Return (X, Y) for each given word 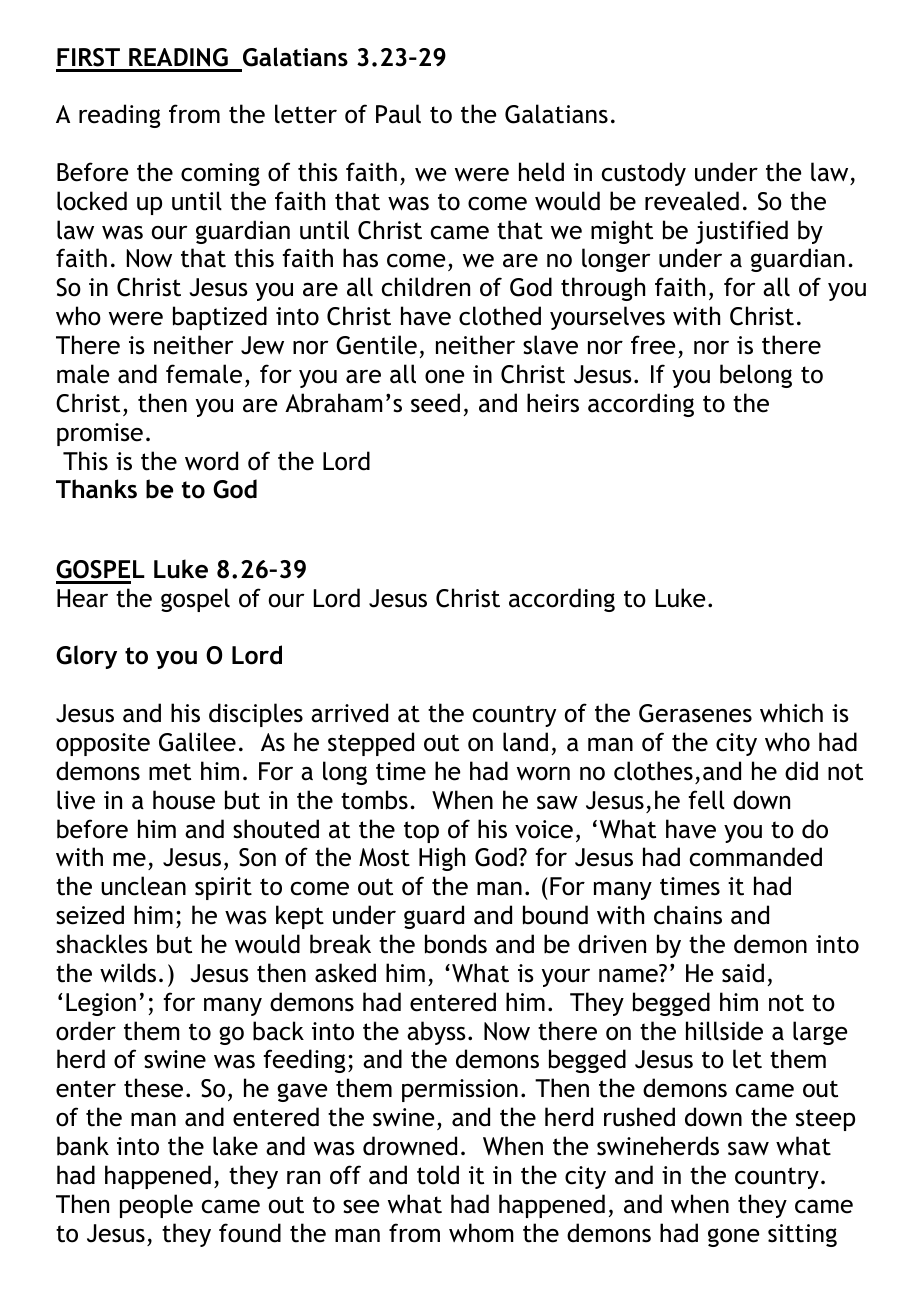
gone (733, 1237)
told (438, 1175)
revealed (692, 201)
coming (220, 174)
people (156, 1206)
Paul (398, 114)
